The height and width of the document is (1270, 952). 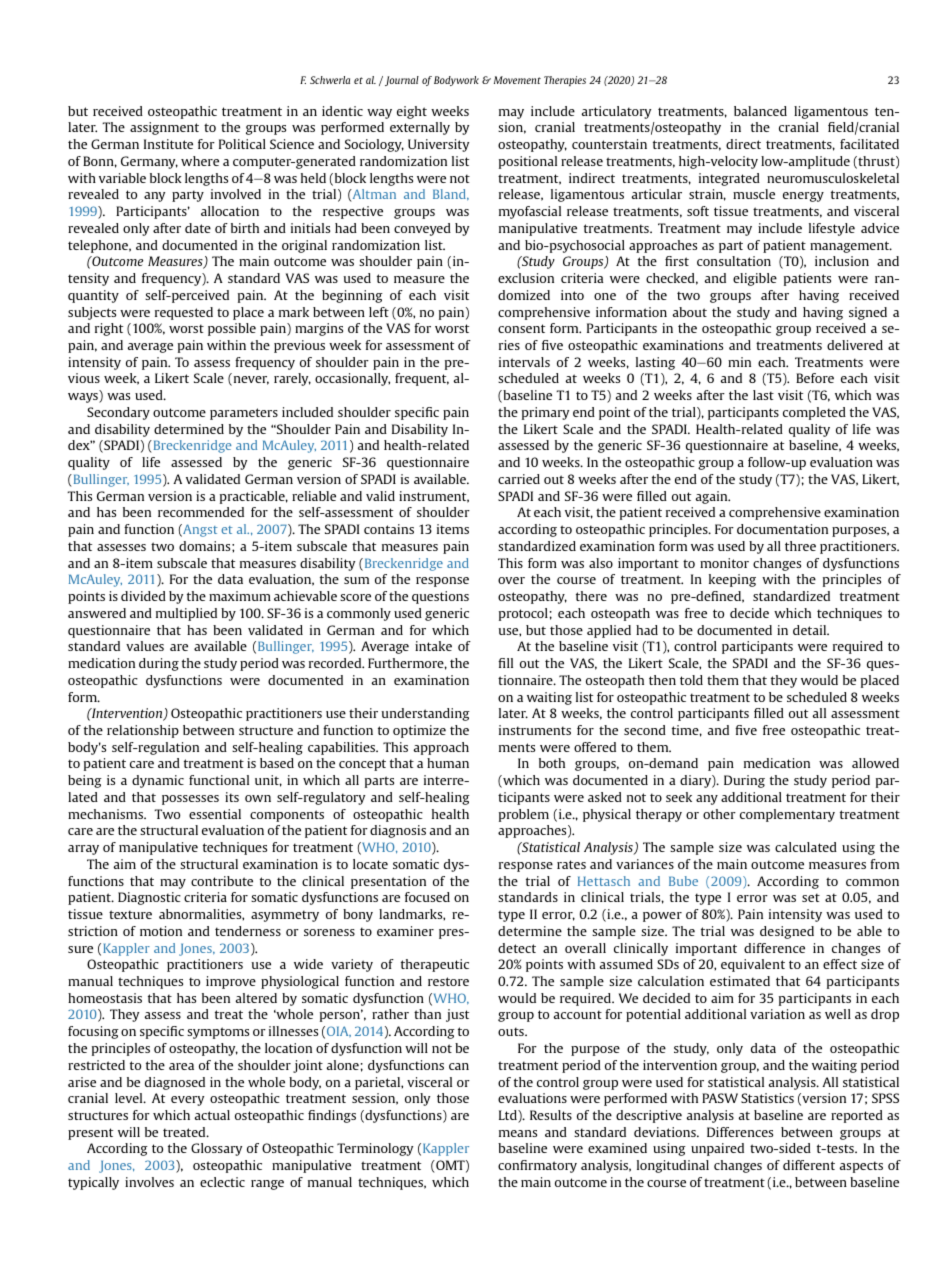 What do you see at coordinates (523, 614) in the document?
I see `protocol` at bounding box center [523, 614].
